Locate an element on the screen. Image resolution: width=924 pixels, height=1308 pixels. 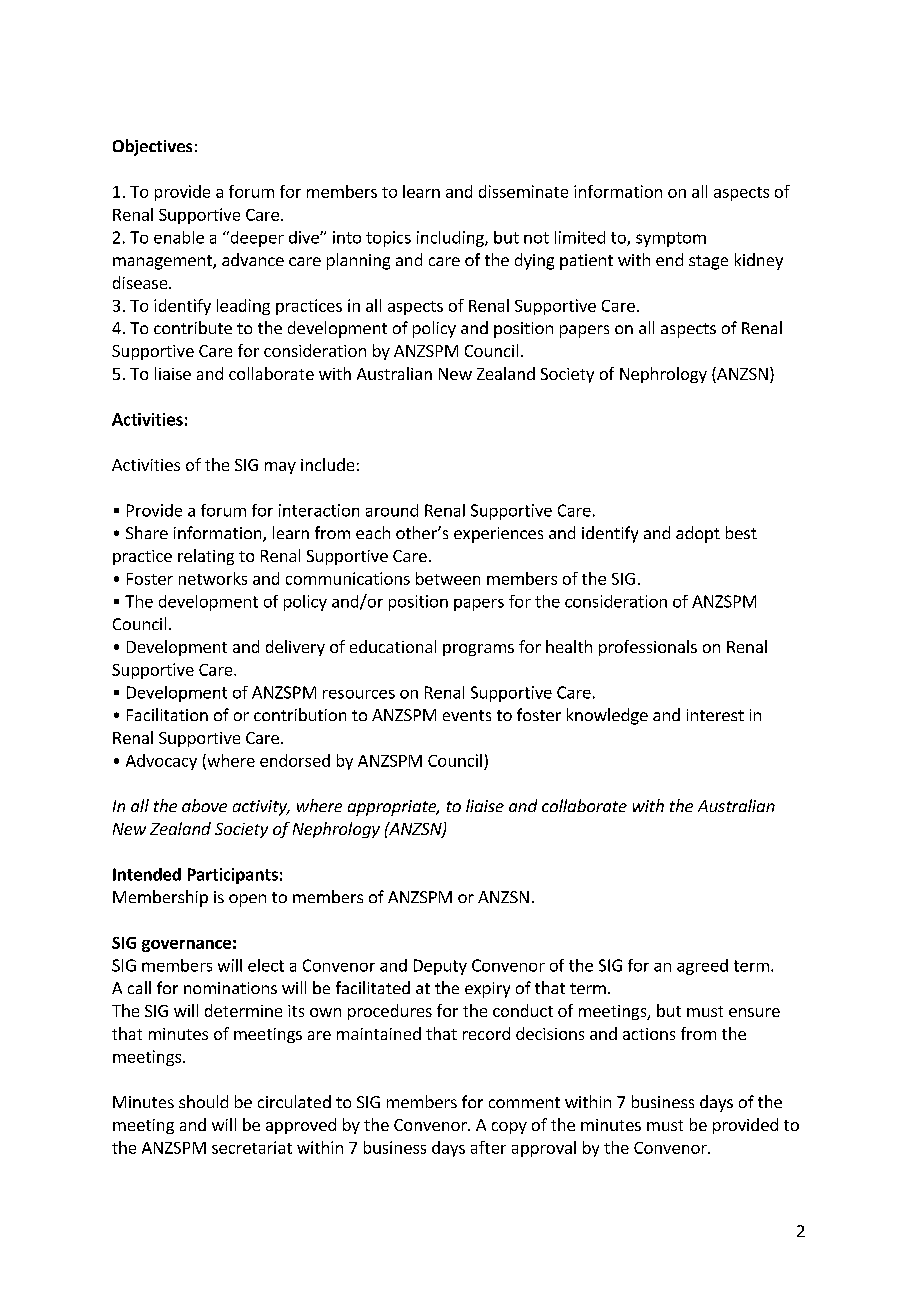
contribute is located at coordinates (193, 327).
